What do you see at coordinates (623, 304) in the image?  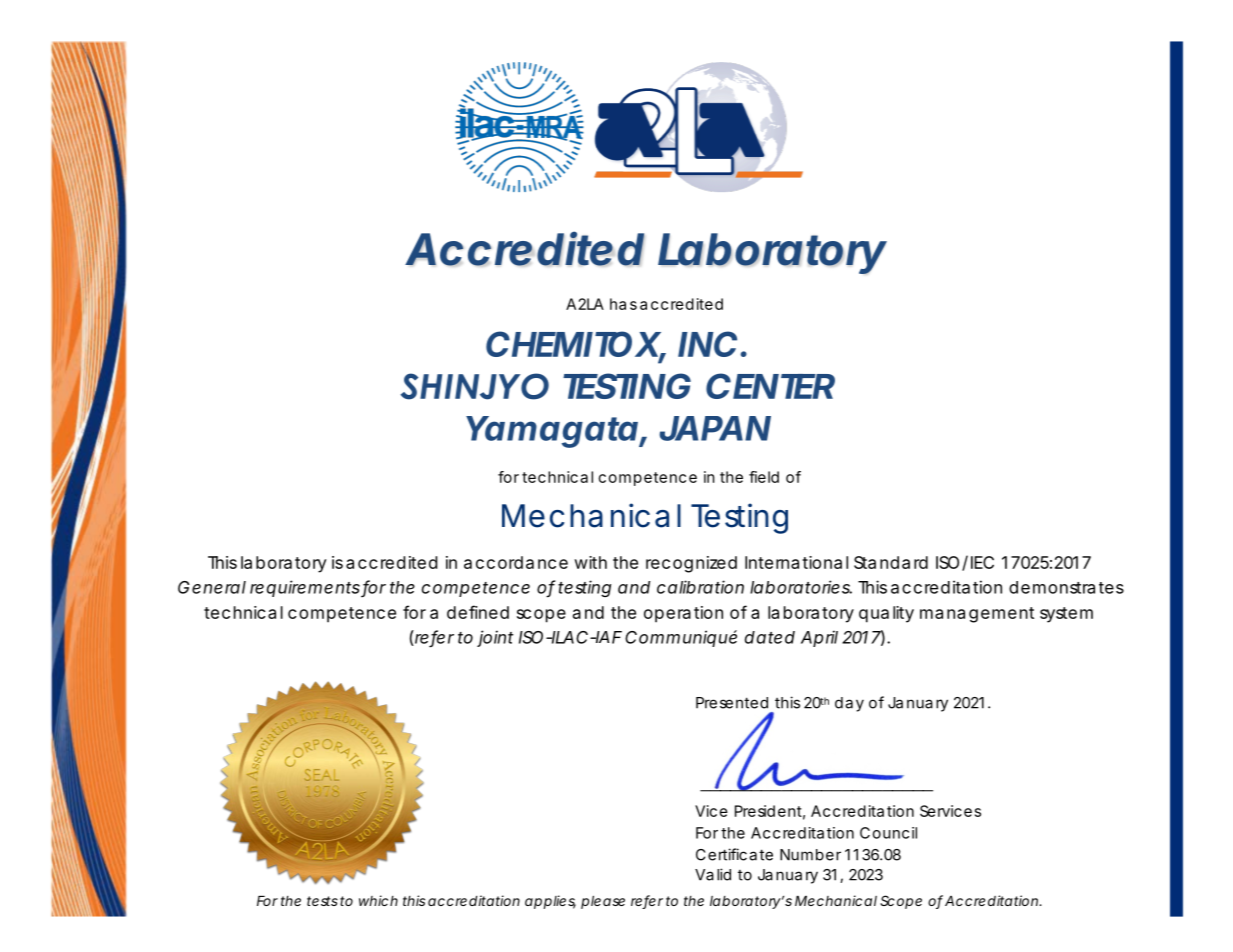 I see `has` at bounding box center [623, 304].
